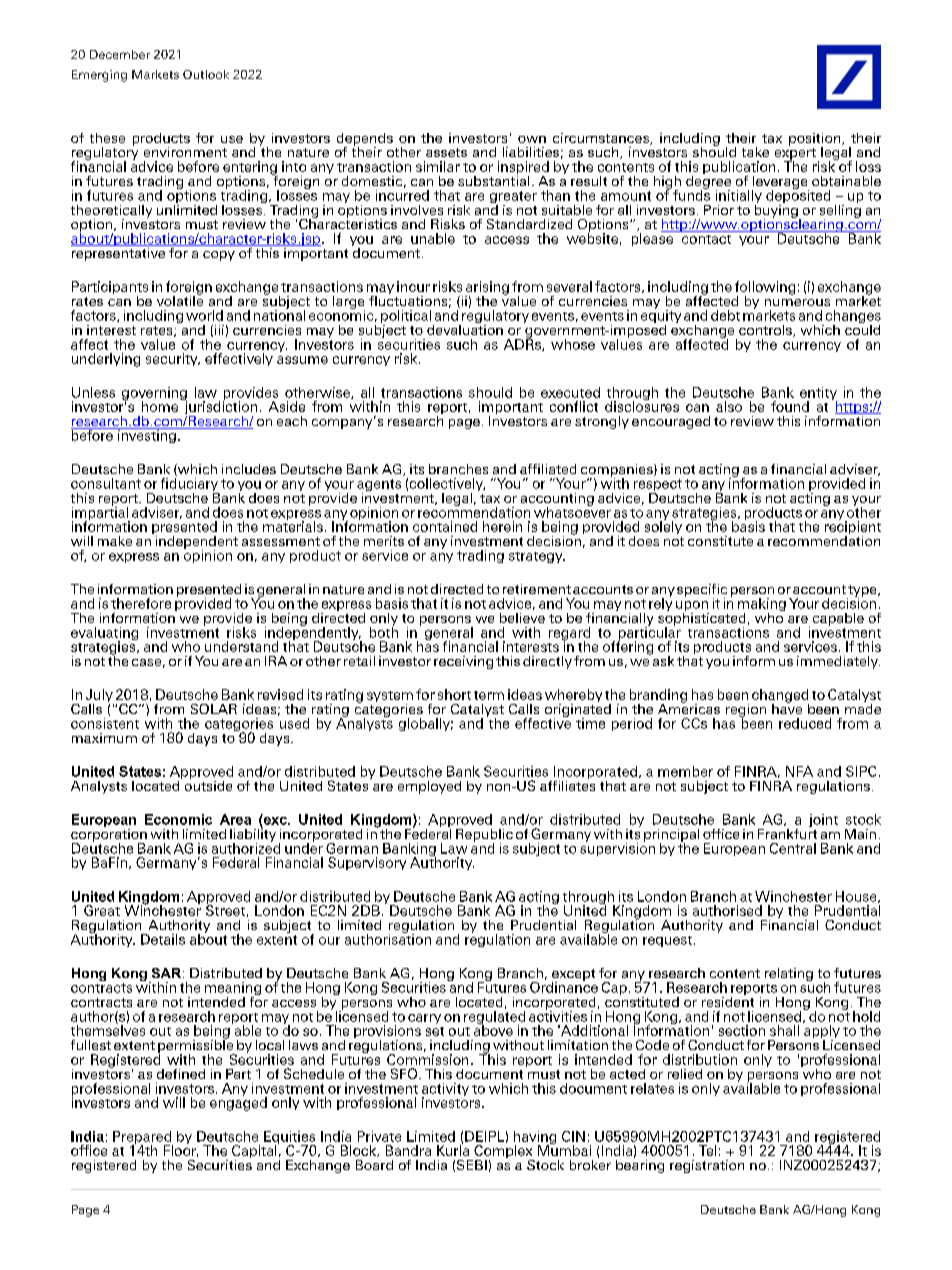 The height and width of the image is (1270, 952). Describe the element at coordinates (190, 486) in the image. I see `fiduciary` at that location.
